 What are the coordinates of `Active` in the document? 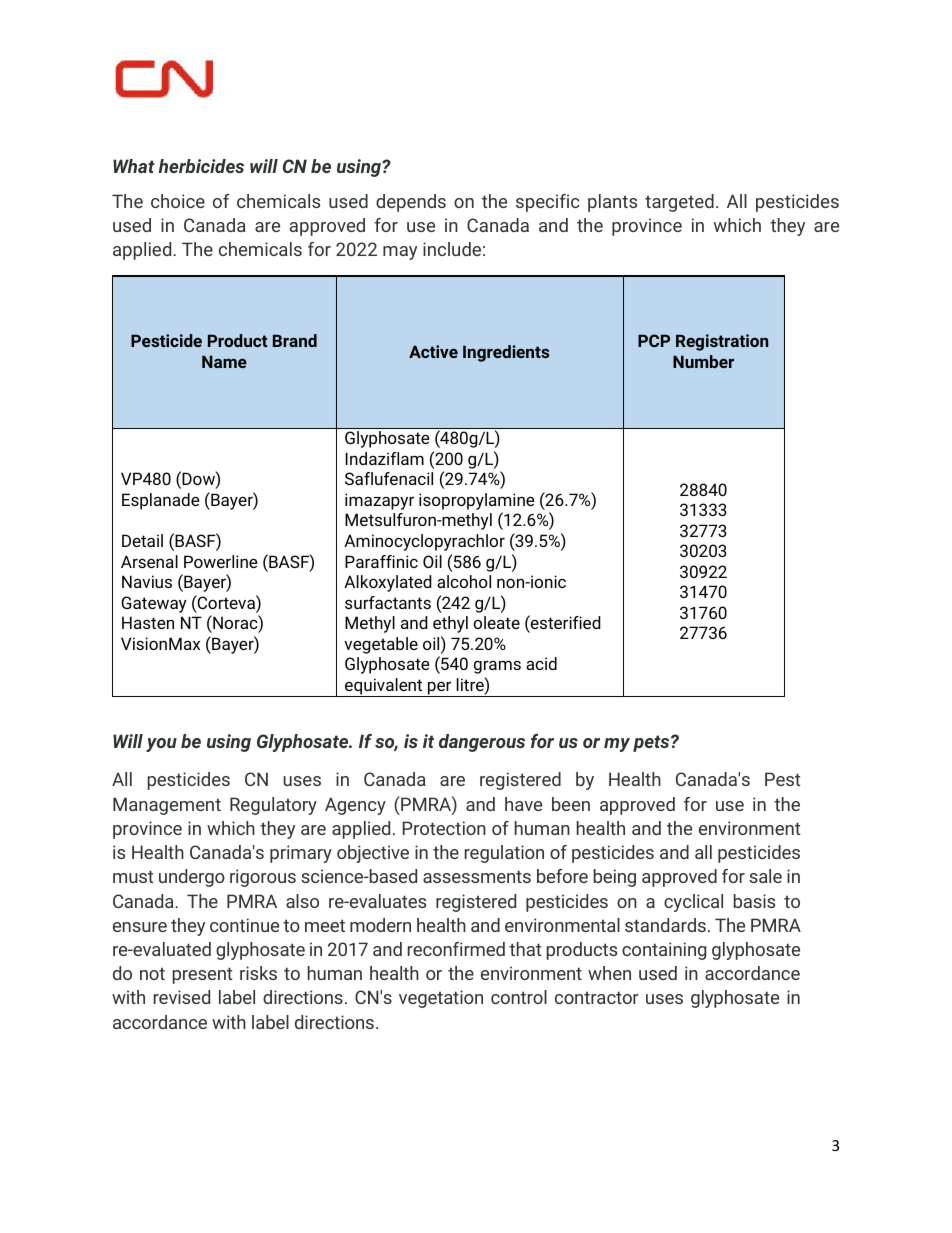 It's located at (433, 351).
